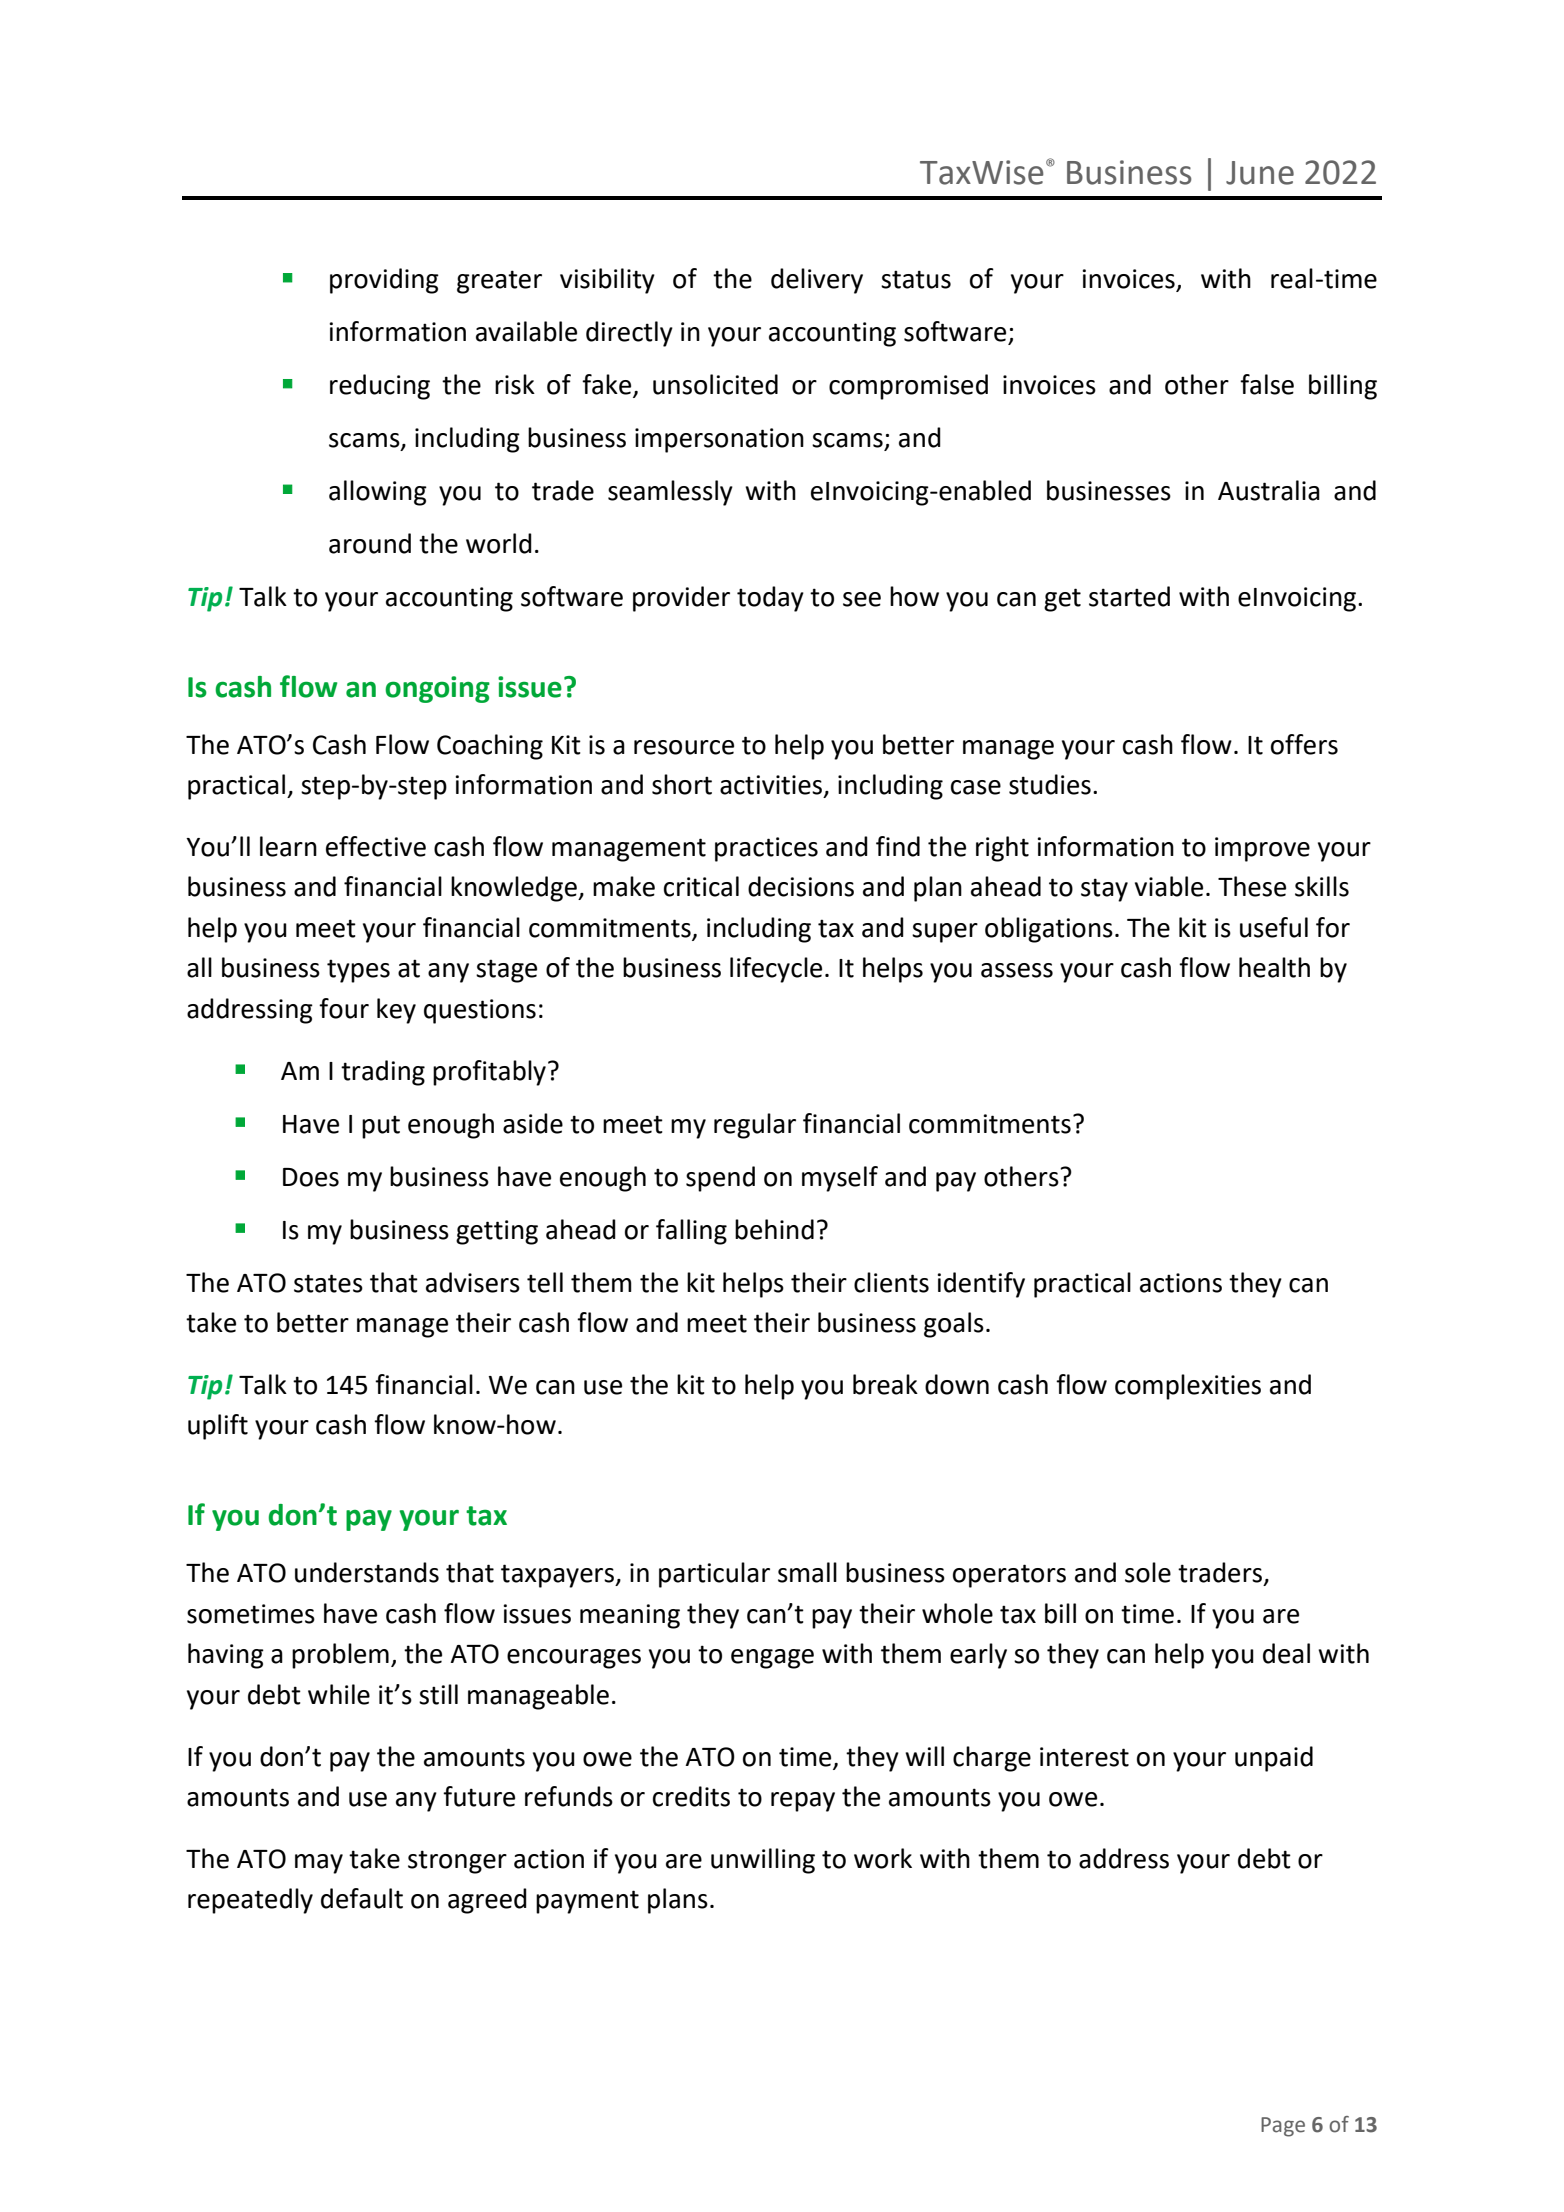  Describe the element at coordinates (770, 599) in the screenshot. I see `today` at that location.
